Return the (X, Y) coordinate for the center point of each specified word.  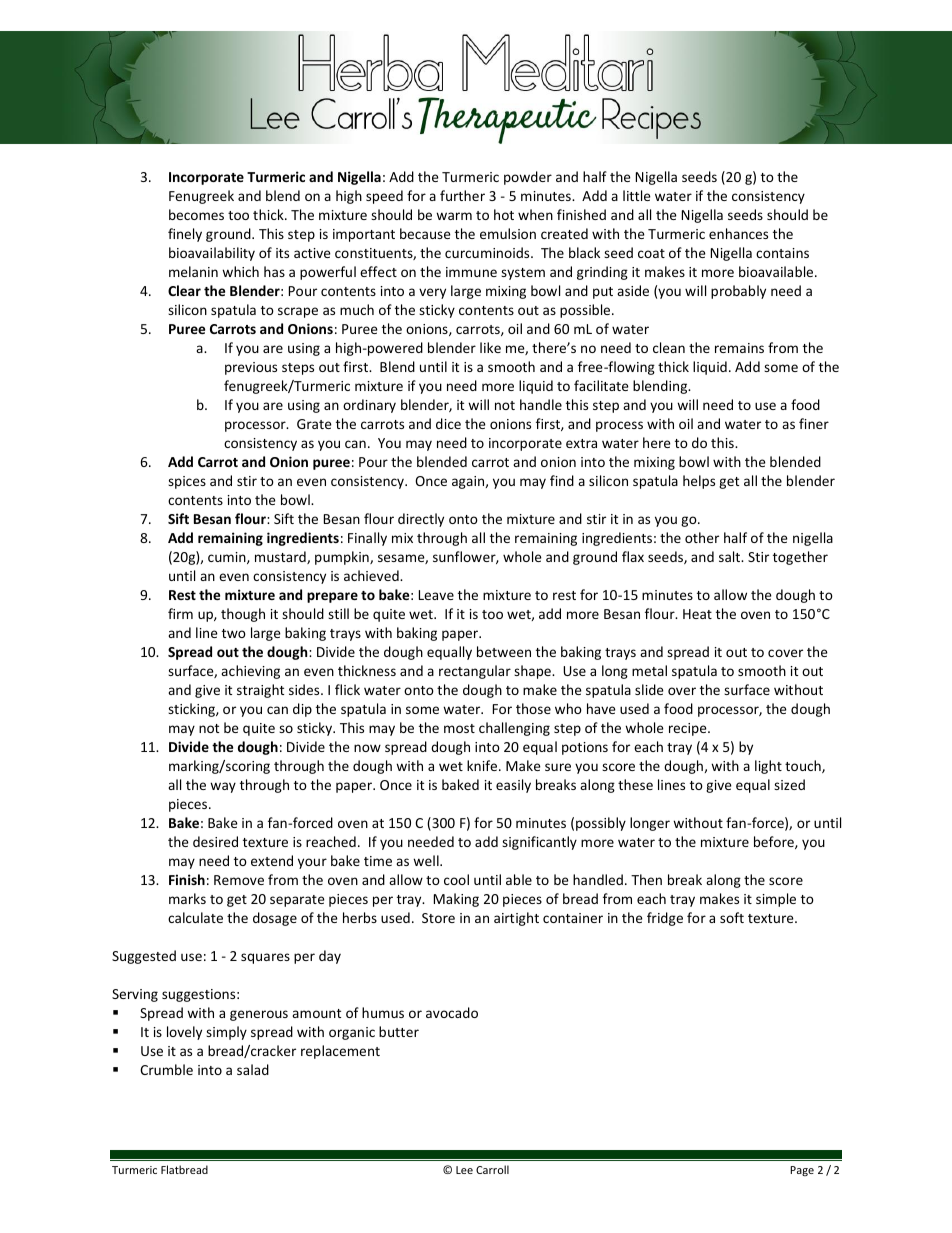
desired (215, 841)
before (775, 842)
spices (187, 482)
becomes (196, 214)
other (702, 537)
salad (253, 1069)
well (427, 860)
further (462, 195)
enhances (738, 233)
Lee (464, 1170)
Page (802, 1171)
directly (421, 520)
